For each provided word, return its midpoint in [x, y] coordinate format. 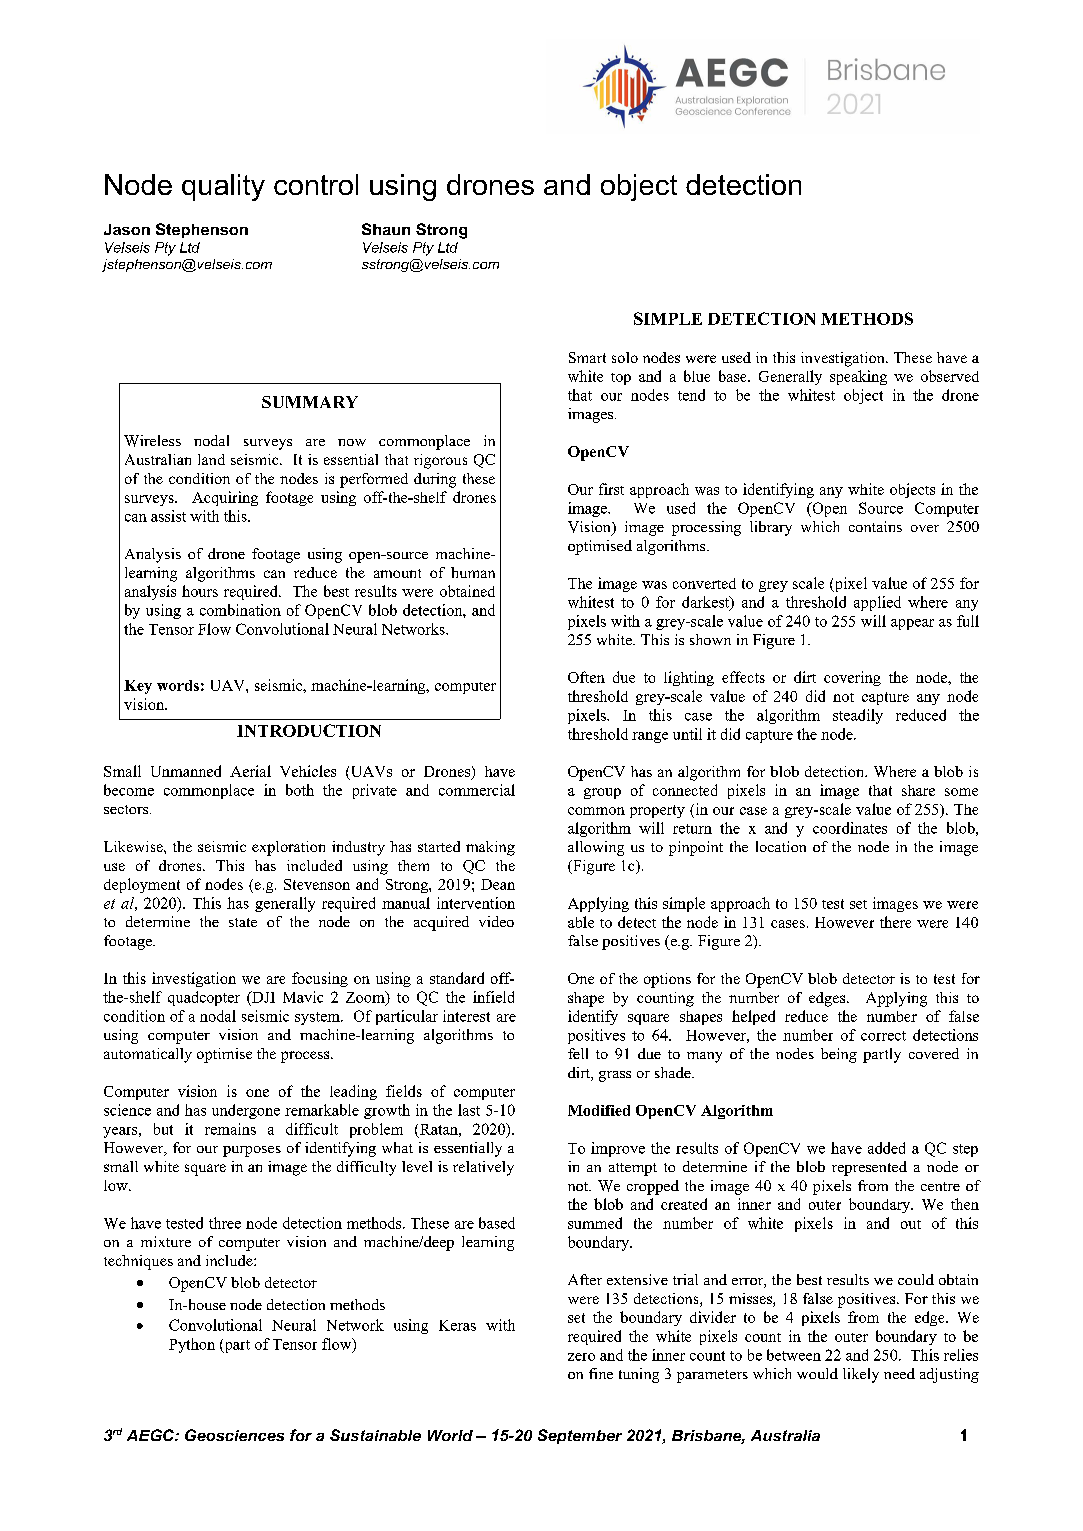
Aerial [250, 771]
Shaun [386, 229]
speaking [858, 377]
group [602, 793]
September [580, 1436]
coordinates [850, 828]
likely [861, 1375]
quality [223, 187]
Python [192, 1345]
